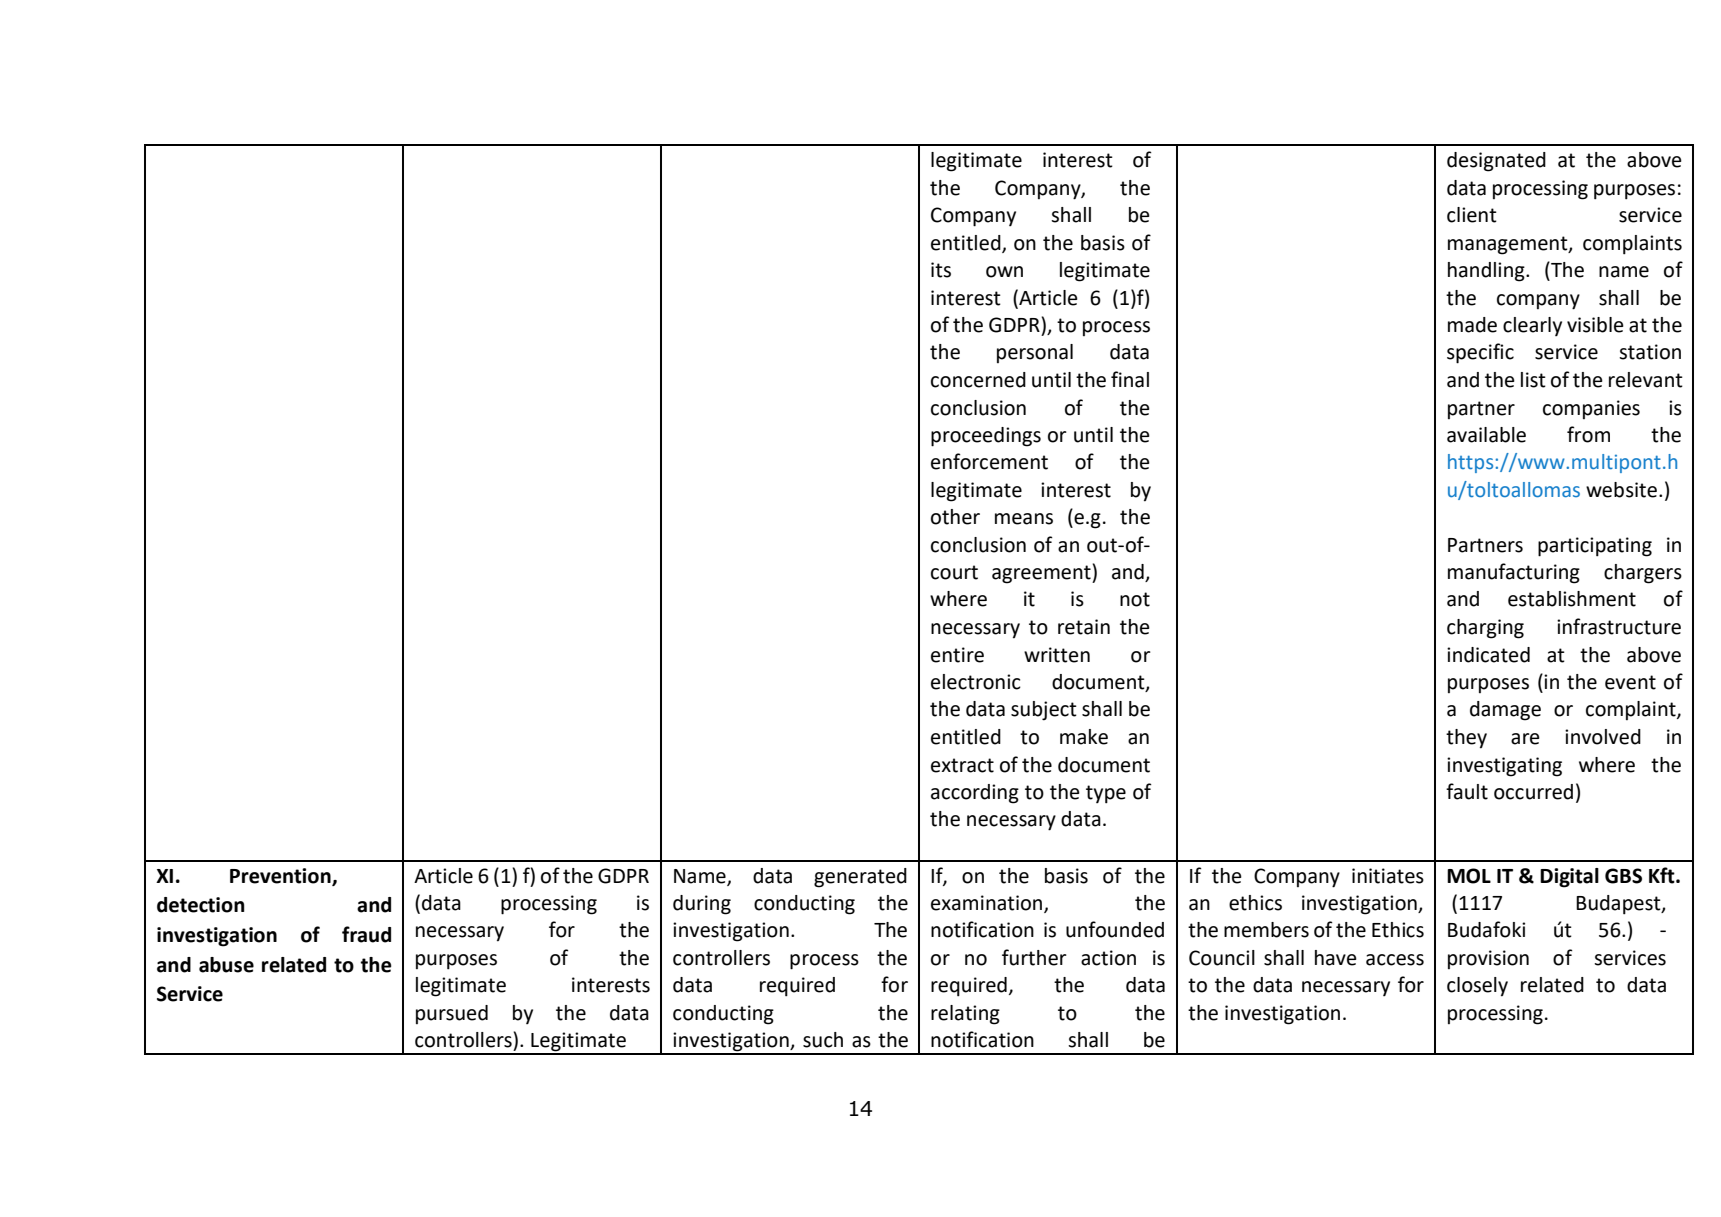  What do you see at coordinates (1486, 435) in the image?
I see `available` at bounding box center [1486, 435].
